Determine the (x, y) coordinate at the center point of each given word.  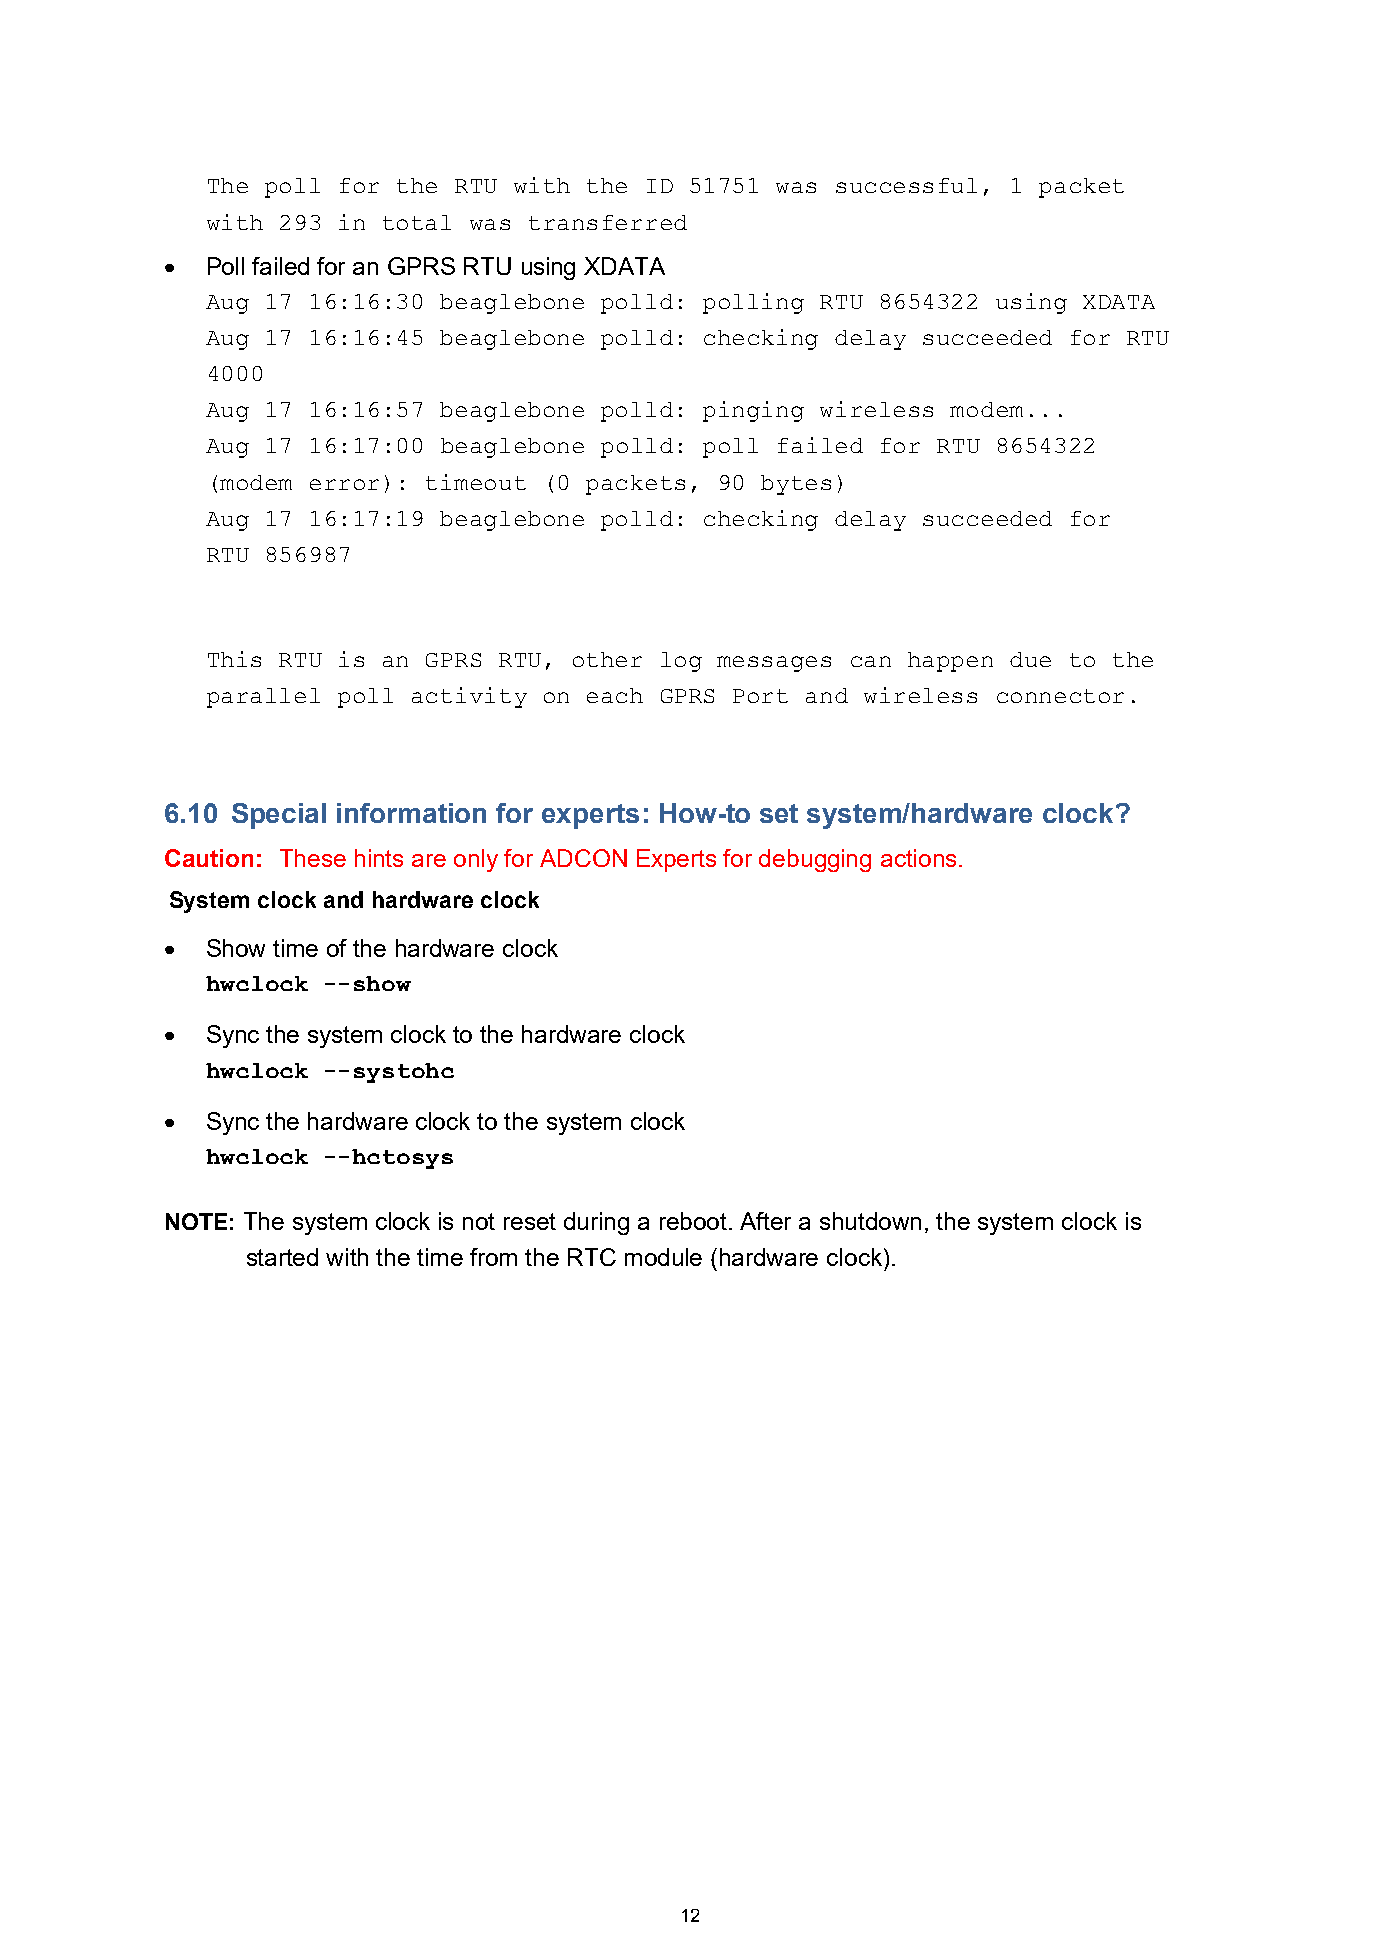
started (282, 1257)
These (313, 858)
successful (906, 185)
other (607, 659)
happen (950, 662)
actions (918, 858)
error (344, 484)
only (476, 860)
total (417, 222)
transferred (608, 222)
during (596, 1223)
